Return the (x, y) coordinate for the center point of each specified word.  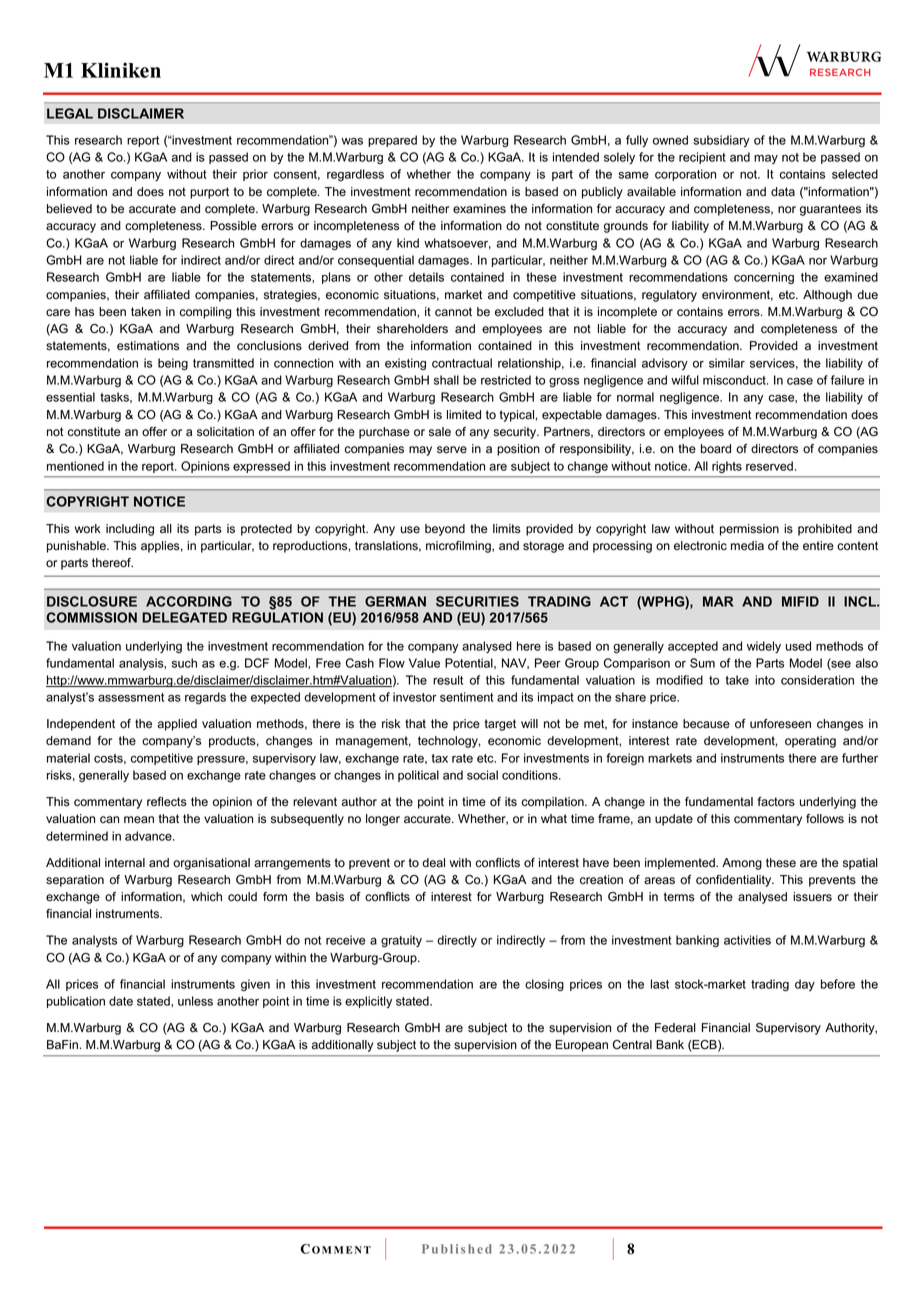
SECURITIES (477, 601)
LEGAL (70, 113)
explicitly (368, 1002)
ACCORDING (189, 601)
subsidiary (722, 141)
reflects (167, 802)
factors (776, 802)
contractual (462, 363)
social (482, 775)
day (805, 985)
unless (195, 1001)
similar (727, 363)
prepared (392, 141)
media (747, 546)
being (173, 364)
